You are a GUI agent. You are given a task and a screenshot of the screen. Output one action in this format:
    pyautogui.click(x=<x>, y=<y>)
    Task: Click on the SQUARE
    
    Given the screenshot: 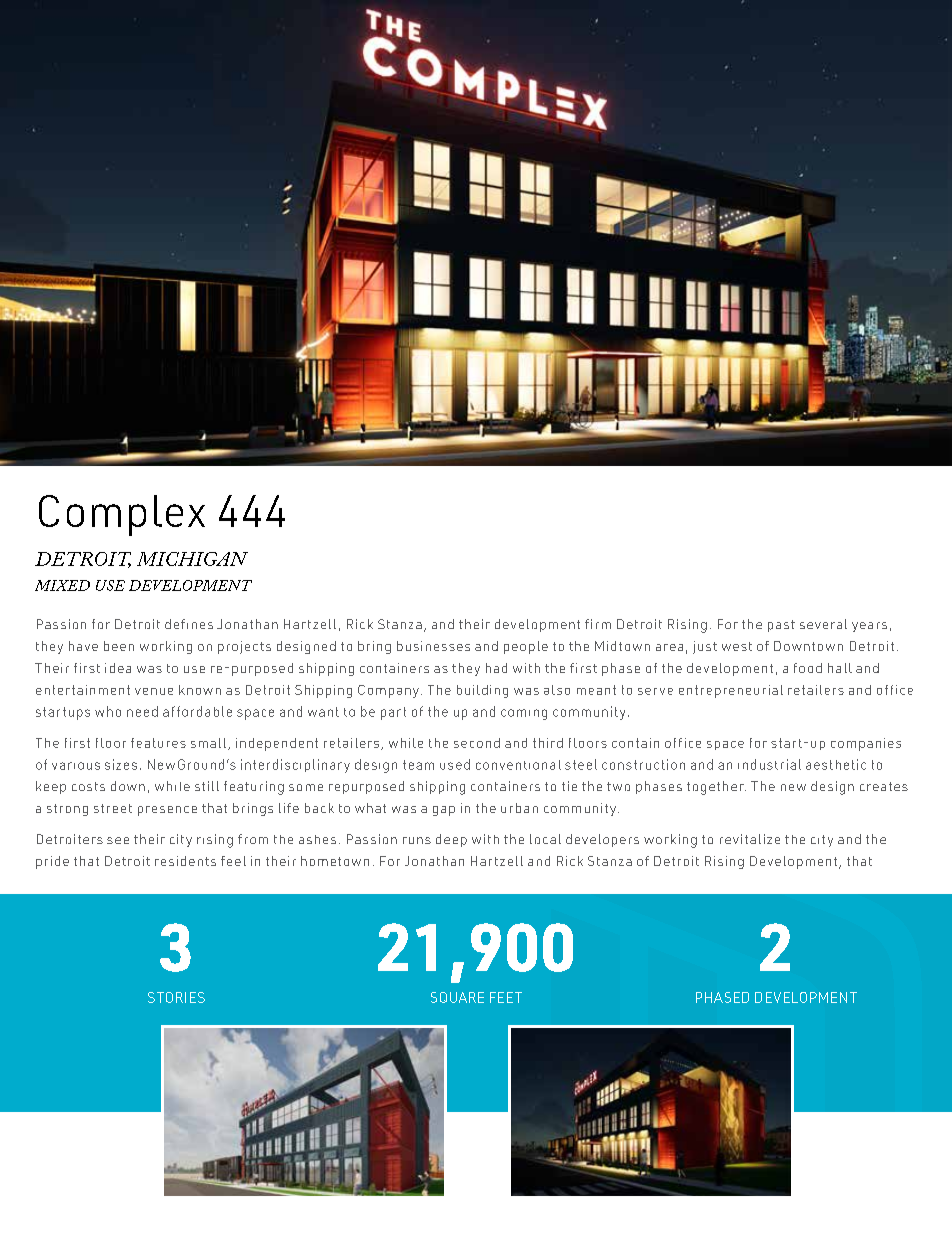 What is the action you would take?
    pyautogui.click(x=457, y=997)
